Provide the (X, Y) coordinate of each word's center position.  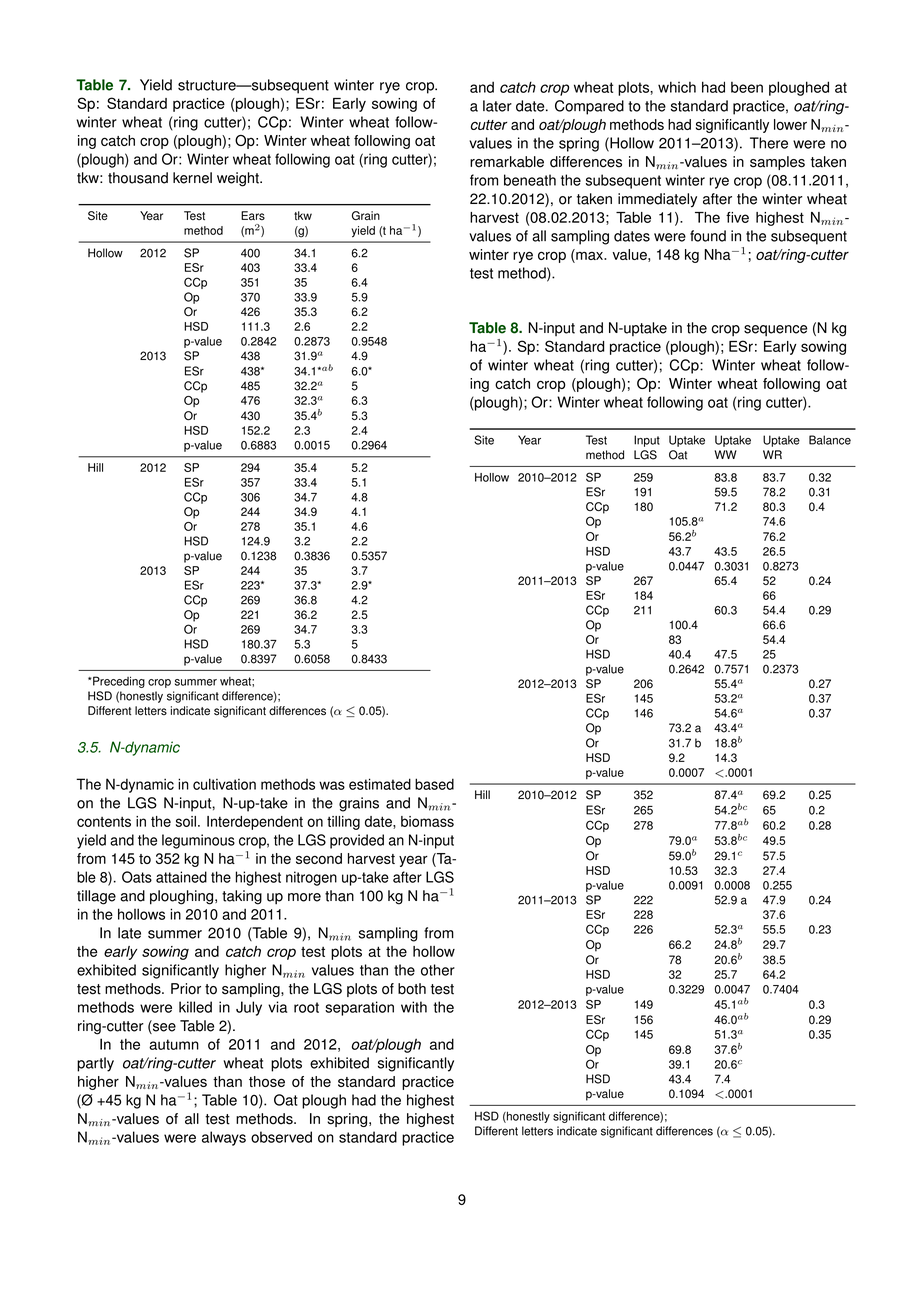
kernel (192, 178)
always (224, 1138)
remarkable (507, 162)
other (438, 970)
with (414, 1007)
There (769, 143)
